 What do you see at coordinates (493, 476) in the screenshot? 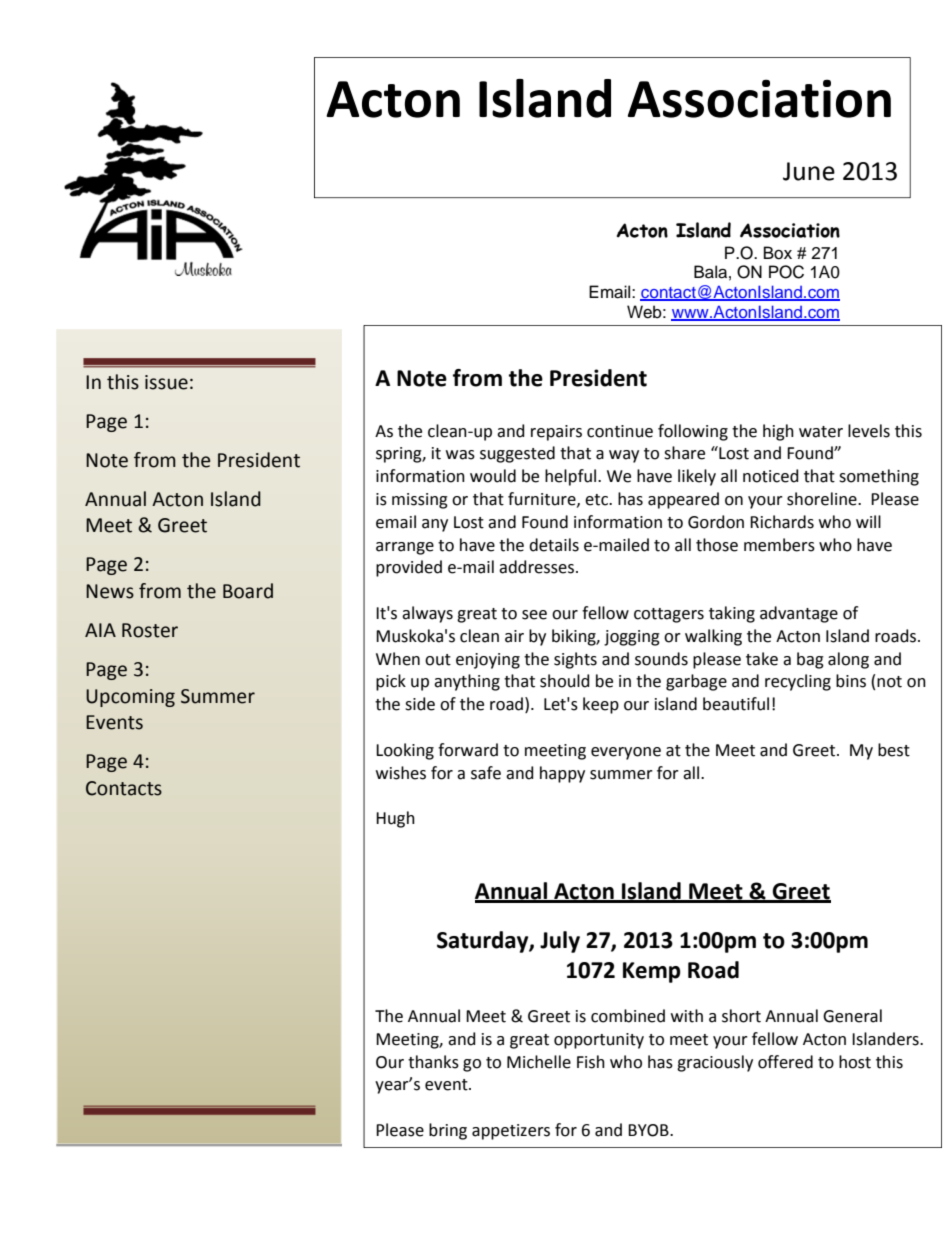
I see `would` at bounding box center [493, 476].
